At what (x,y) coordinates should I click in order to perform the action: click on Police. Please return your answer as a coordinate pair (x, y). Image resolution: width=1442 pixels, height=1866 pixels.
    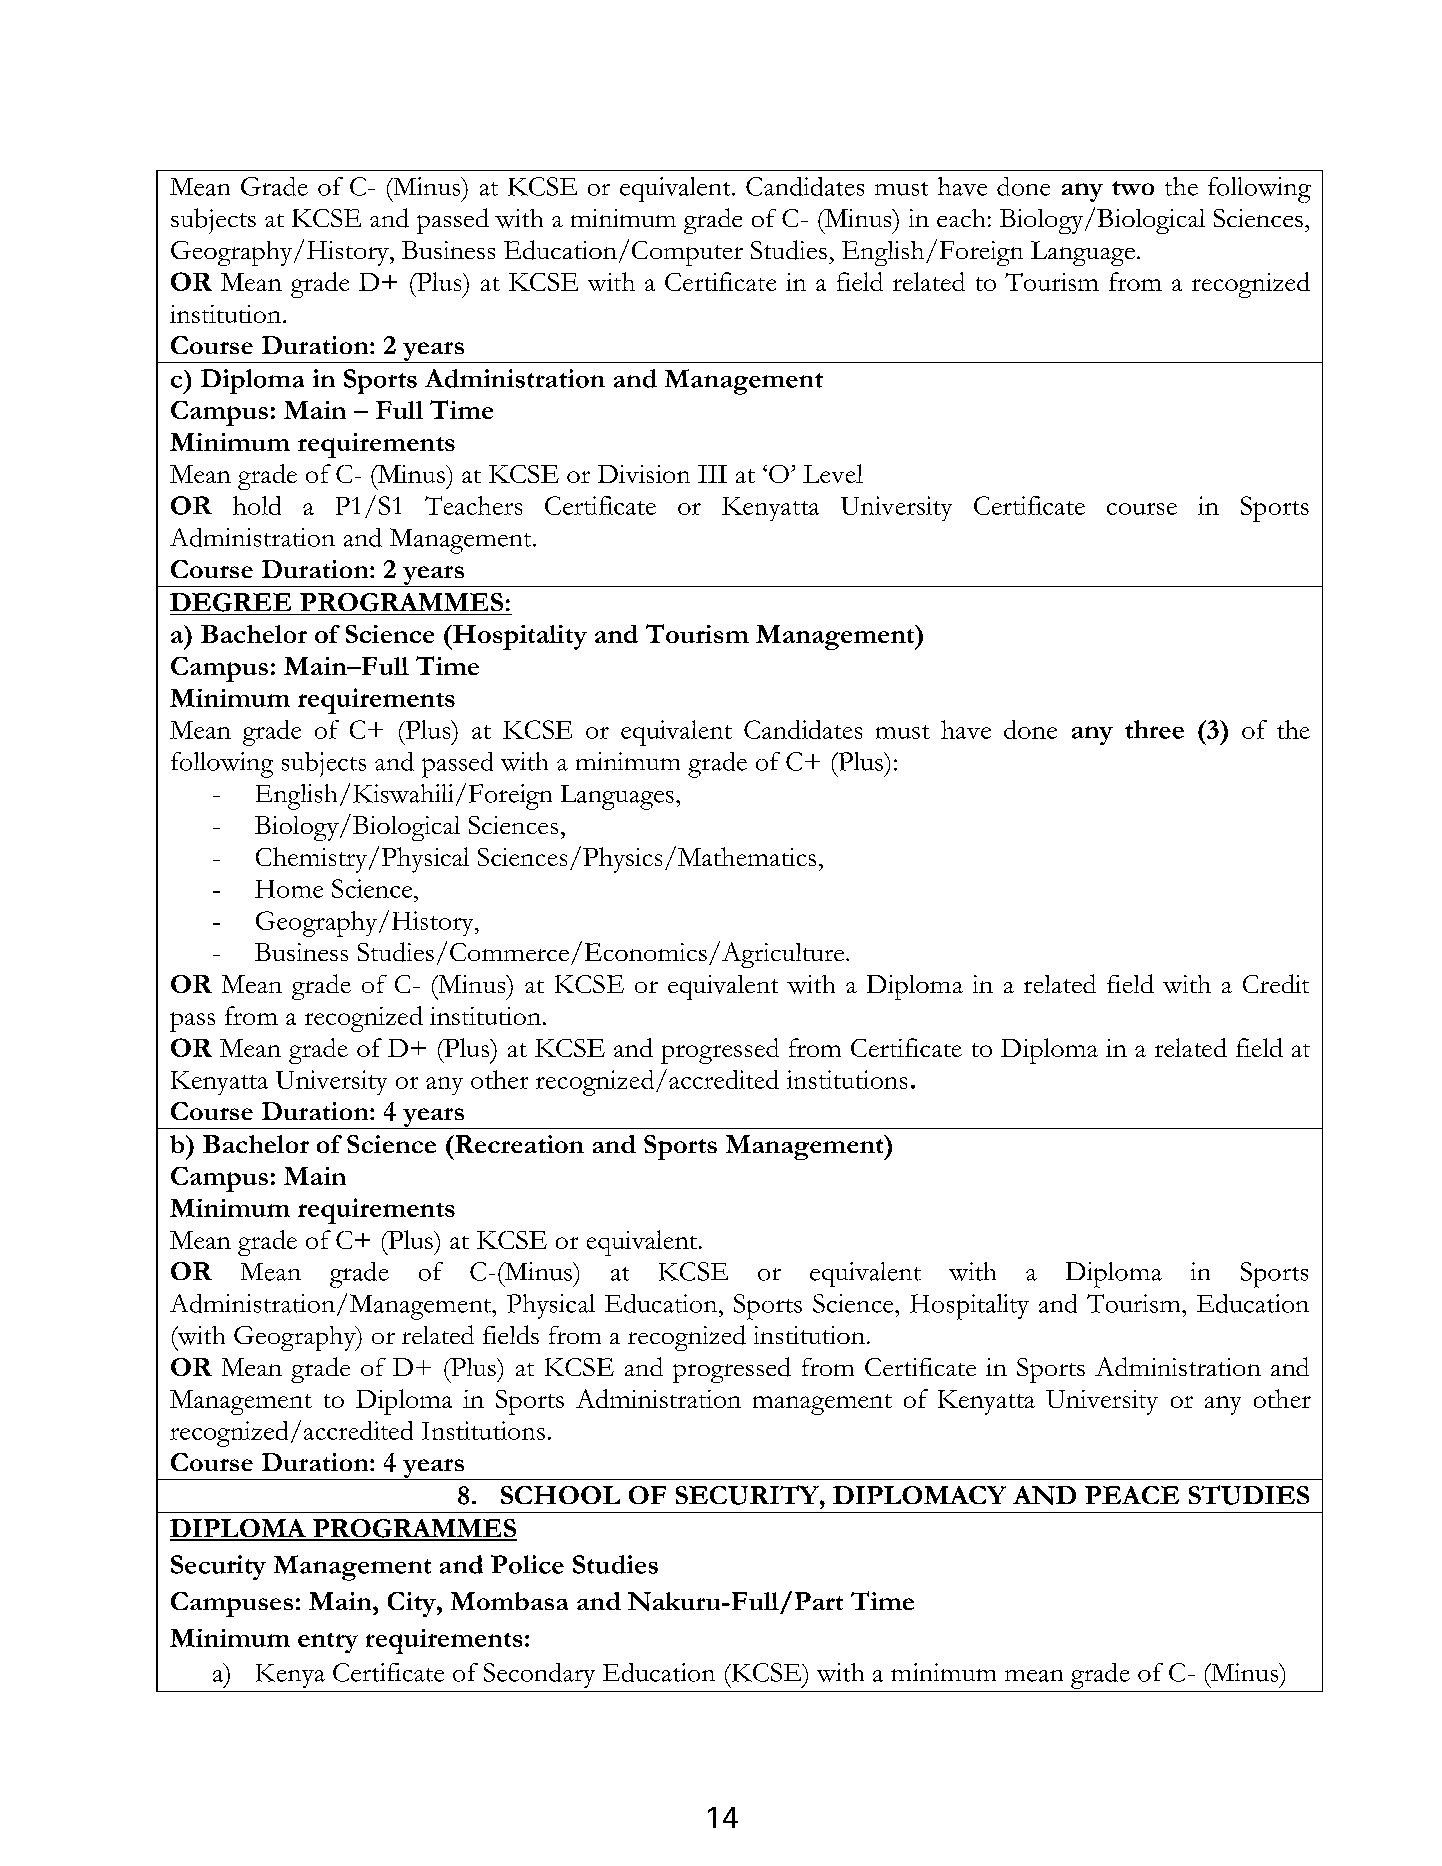
    Looking at the image, I should click on (527, 1564).
